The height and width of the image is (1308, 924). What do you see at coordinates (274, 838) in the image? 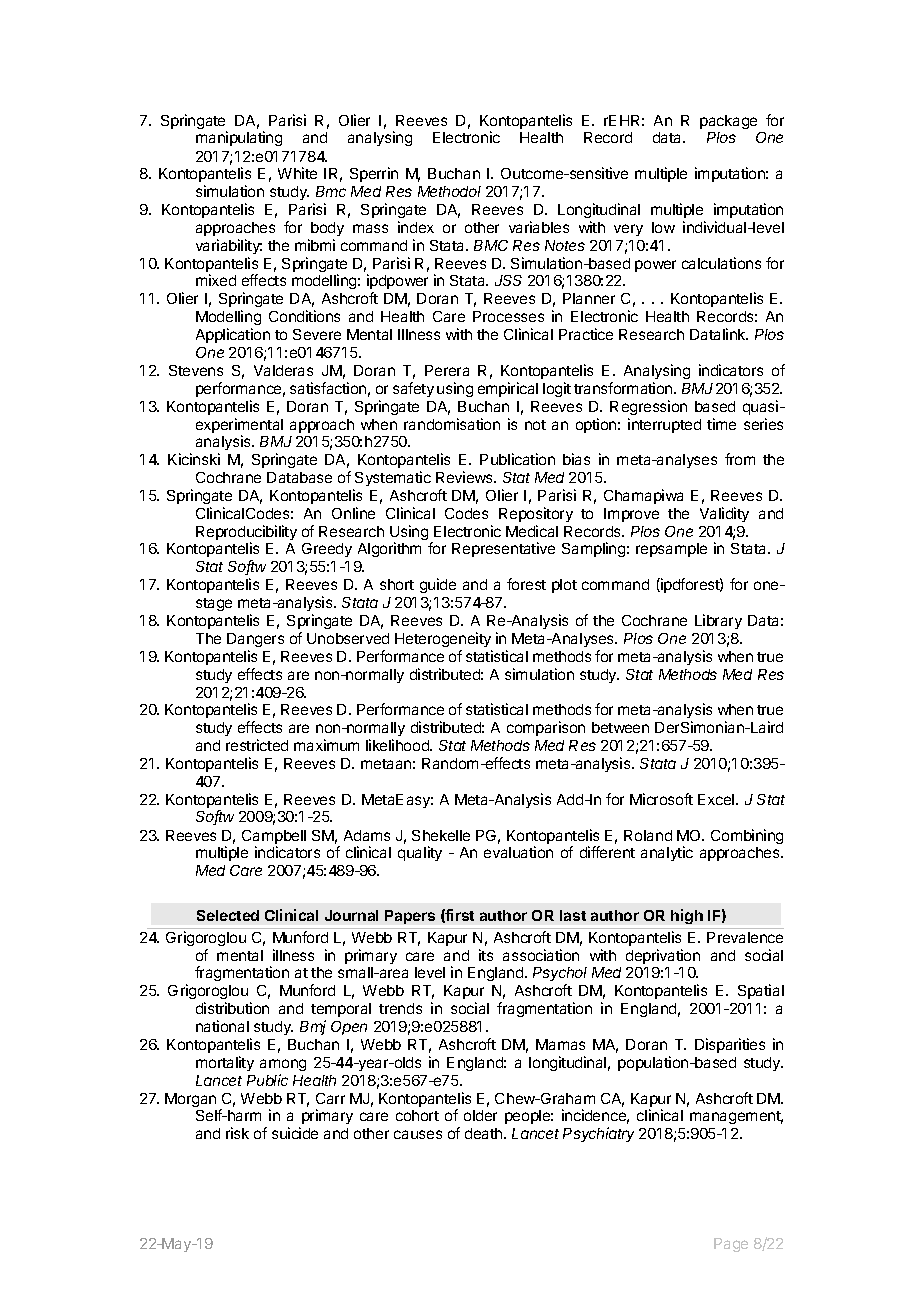
I see `Campbell` at bounding box center [274, 838].
